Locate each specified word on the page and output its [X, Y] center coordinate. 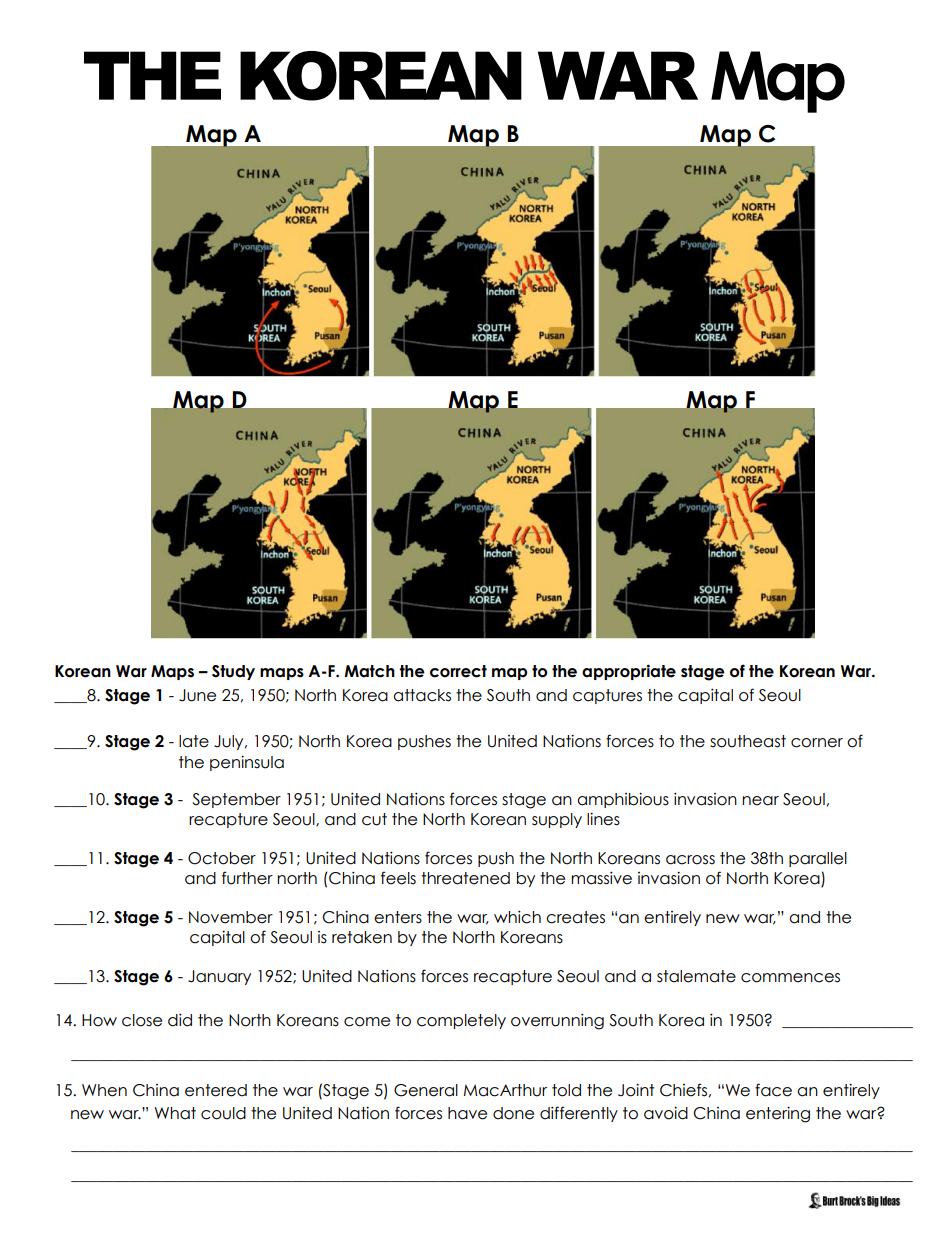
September [237, 800]
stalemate [696, 976]
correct [458, 671]
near [760, 801]
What [175, 1113]
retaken [362, 937]
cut [374, 819]
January [219, 977]
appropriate [629, 672]
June [197, 695]
